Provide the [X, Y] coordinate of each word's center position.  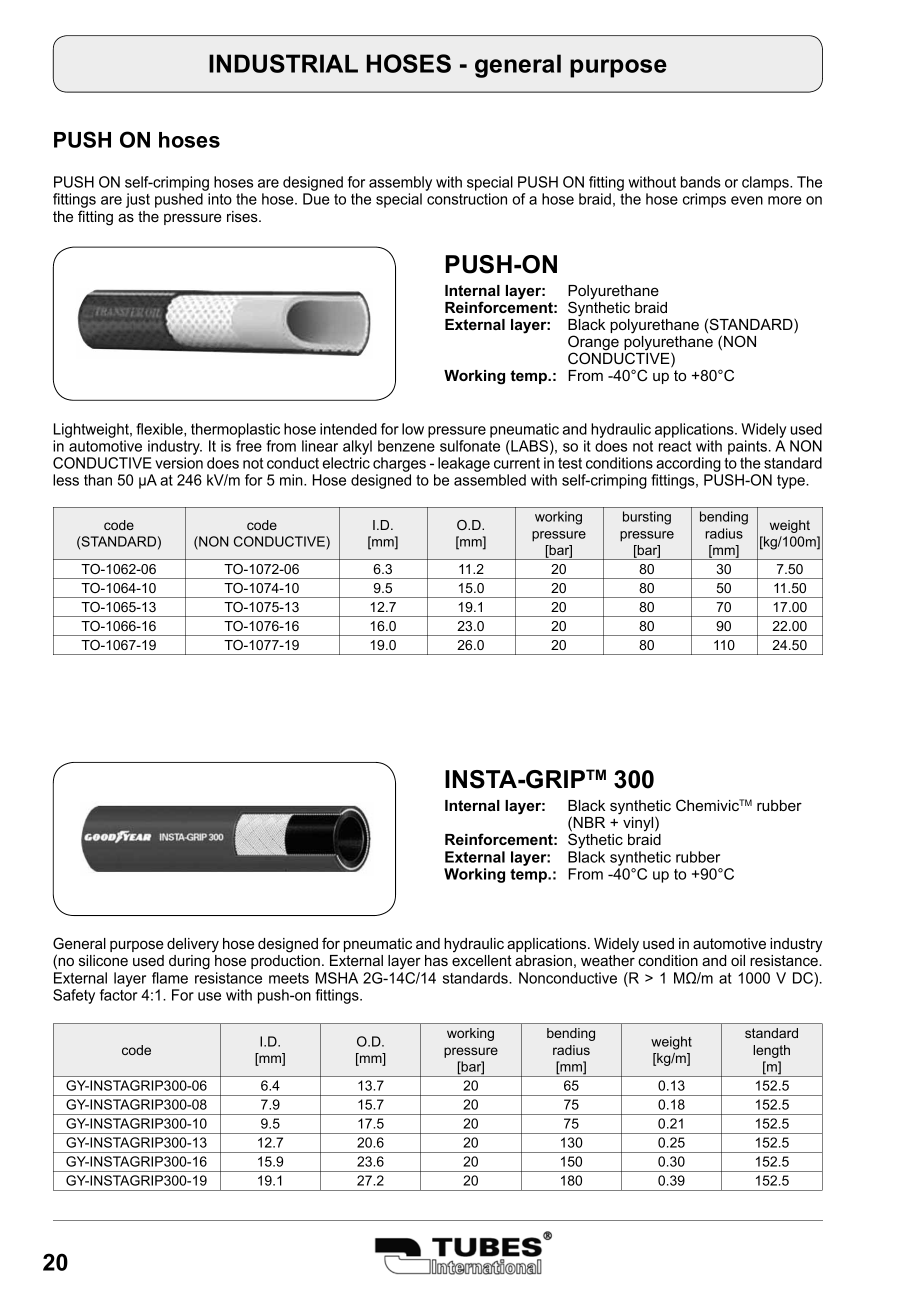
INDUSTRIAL [283, 63]
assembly [400, 185]
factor [118, 995]
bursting [647, 518]
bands [701, 182]
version [179, 463]
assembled [490, 480]
